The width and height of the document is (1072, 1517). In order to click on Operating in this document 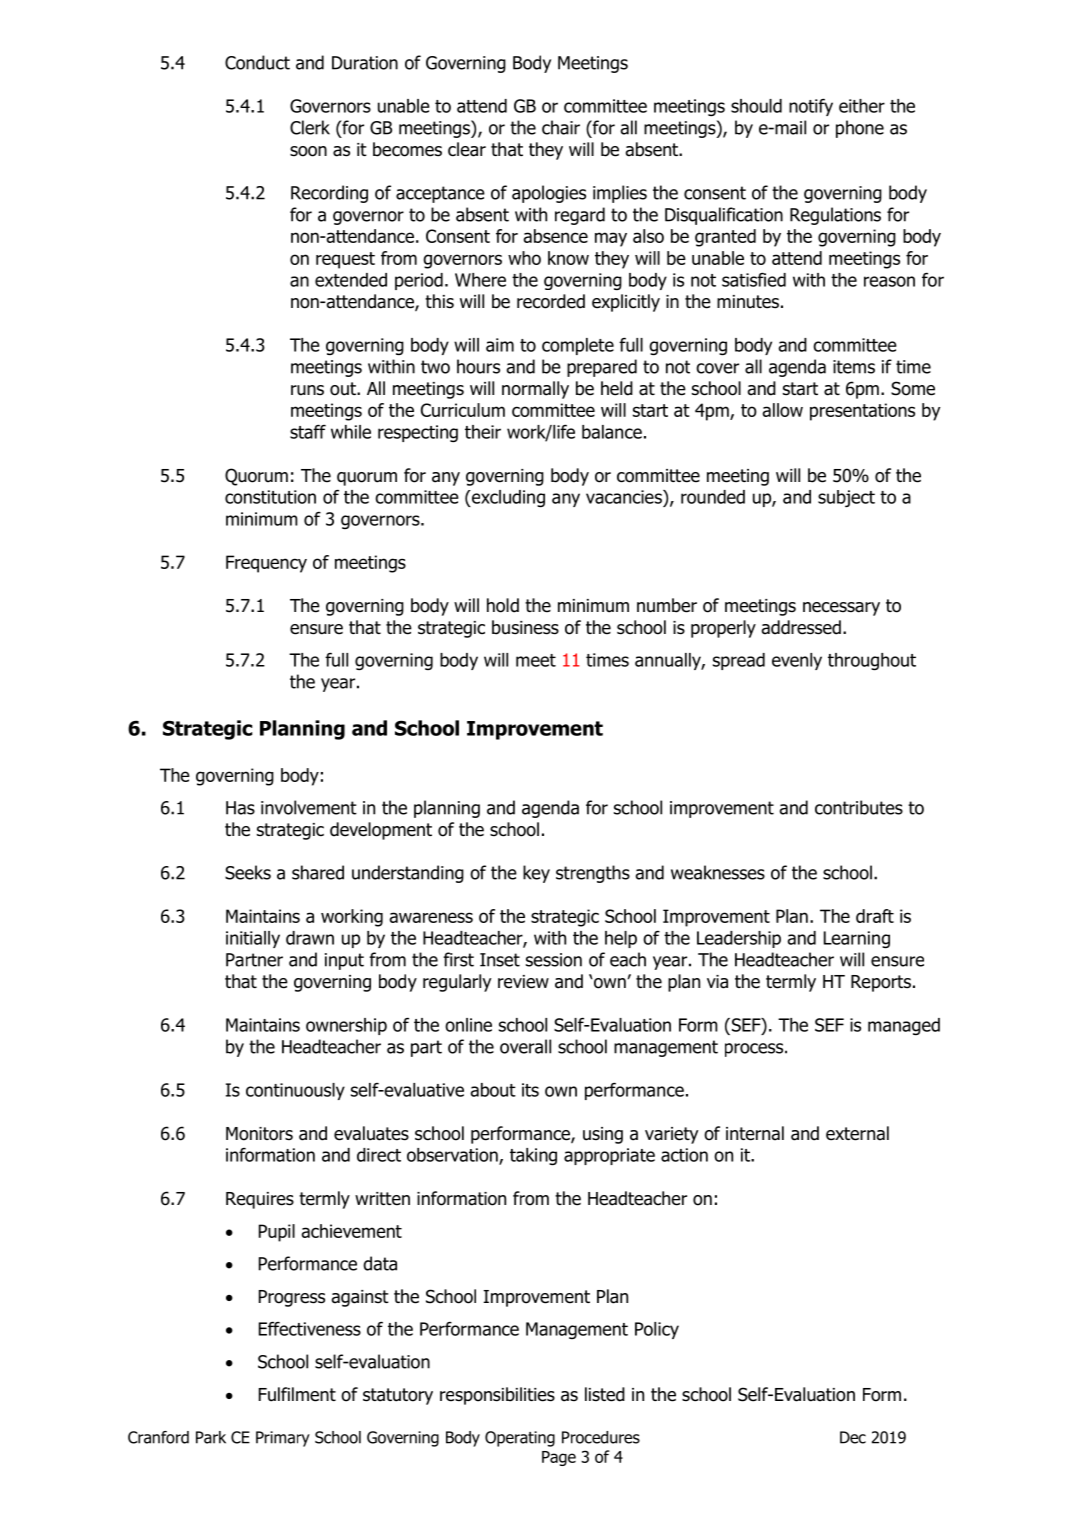, I will do `click(520, 1439)`.
